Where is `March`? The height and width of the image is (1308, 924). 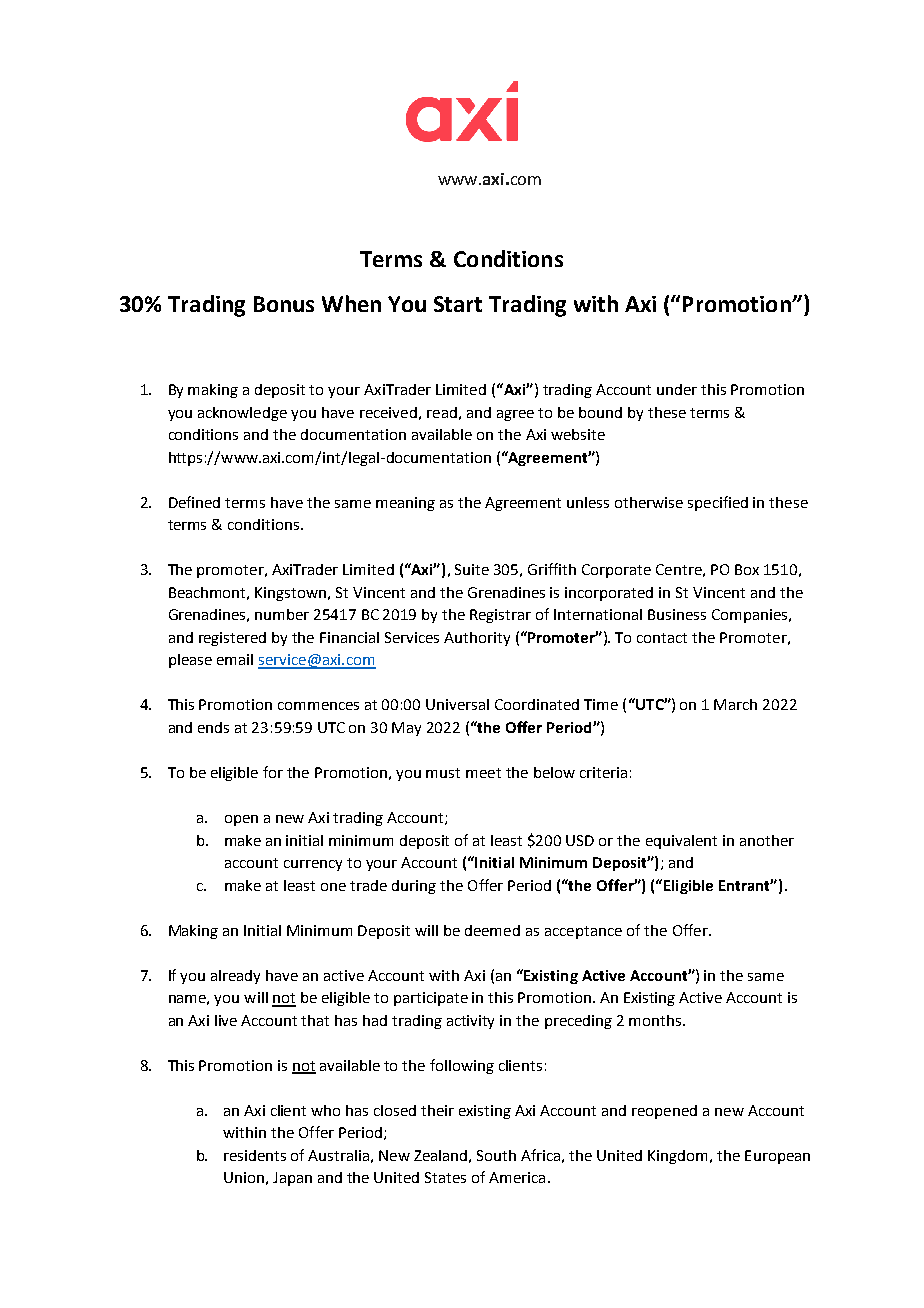
March is located at coordinates (735, 704).
